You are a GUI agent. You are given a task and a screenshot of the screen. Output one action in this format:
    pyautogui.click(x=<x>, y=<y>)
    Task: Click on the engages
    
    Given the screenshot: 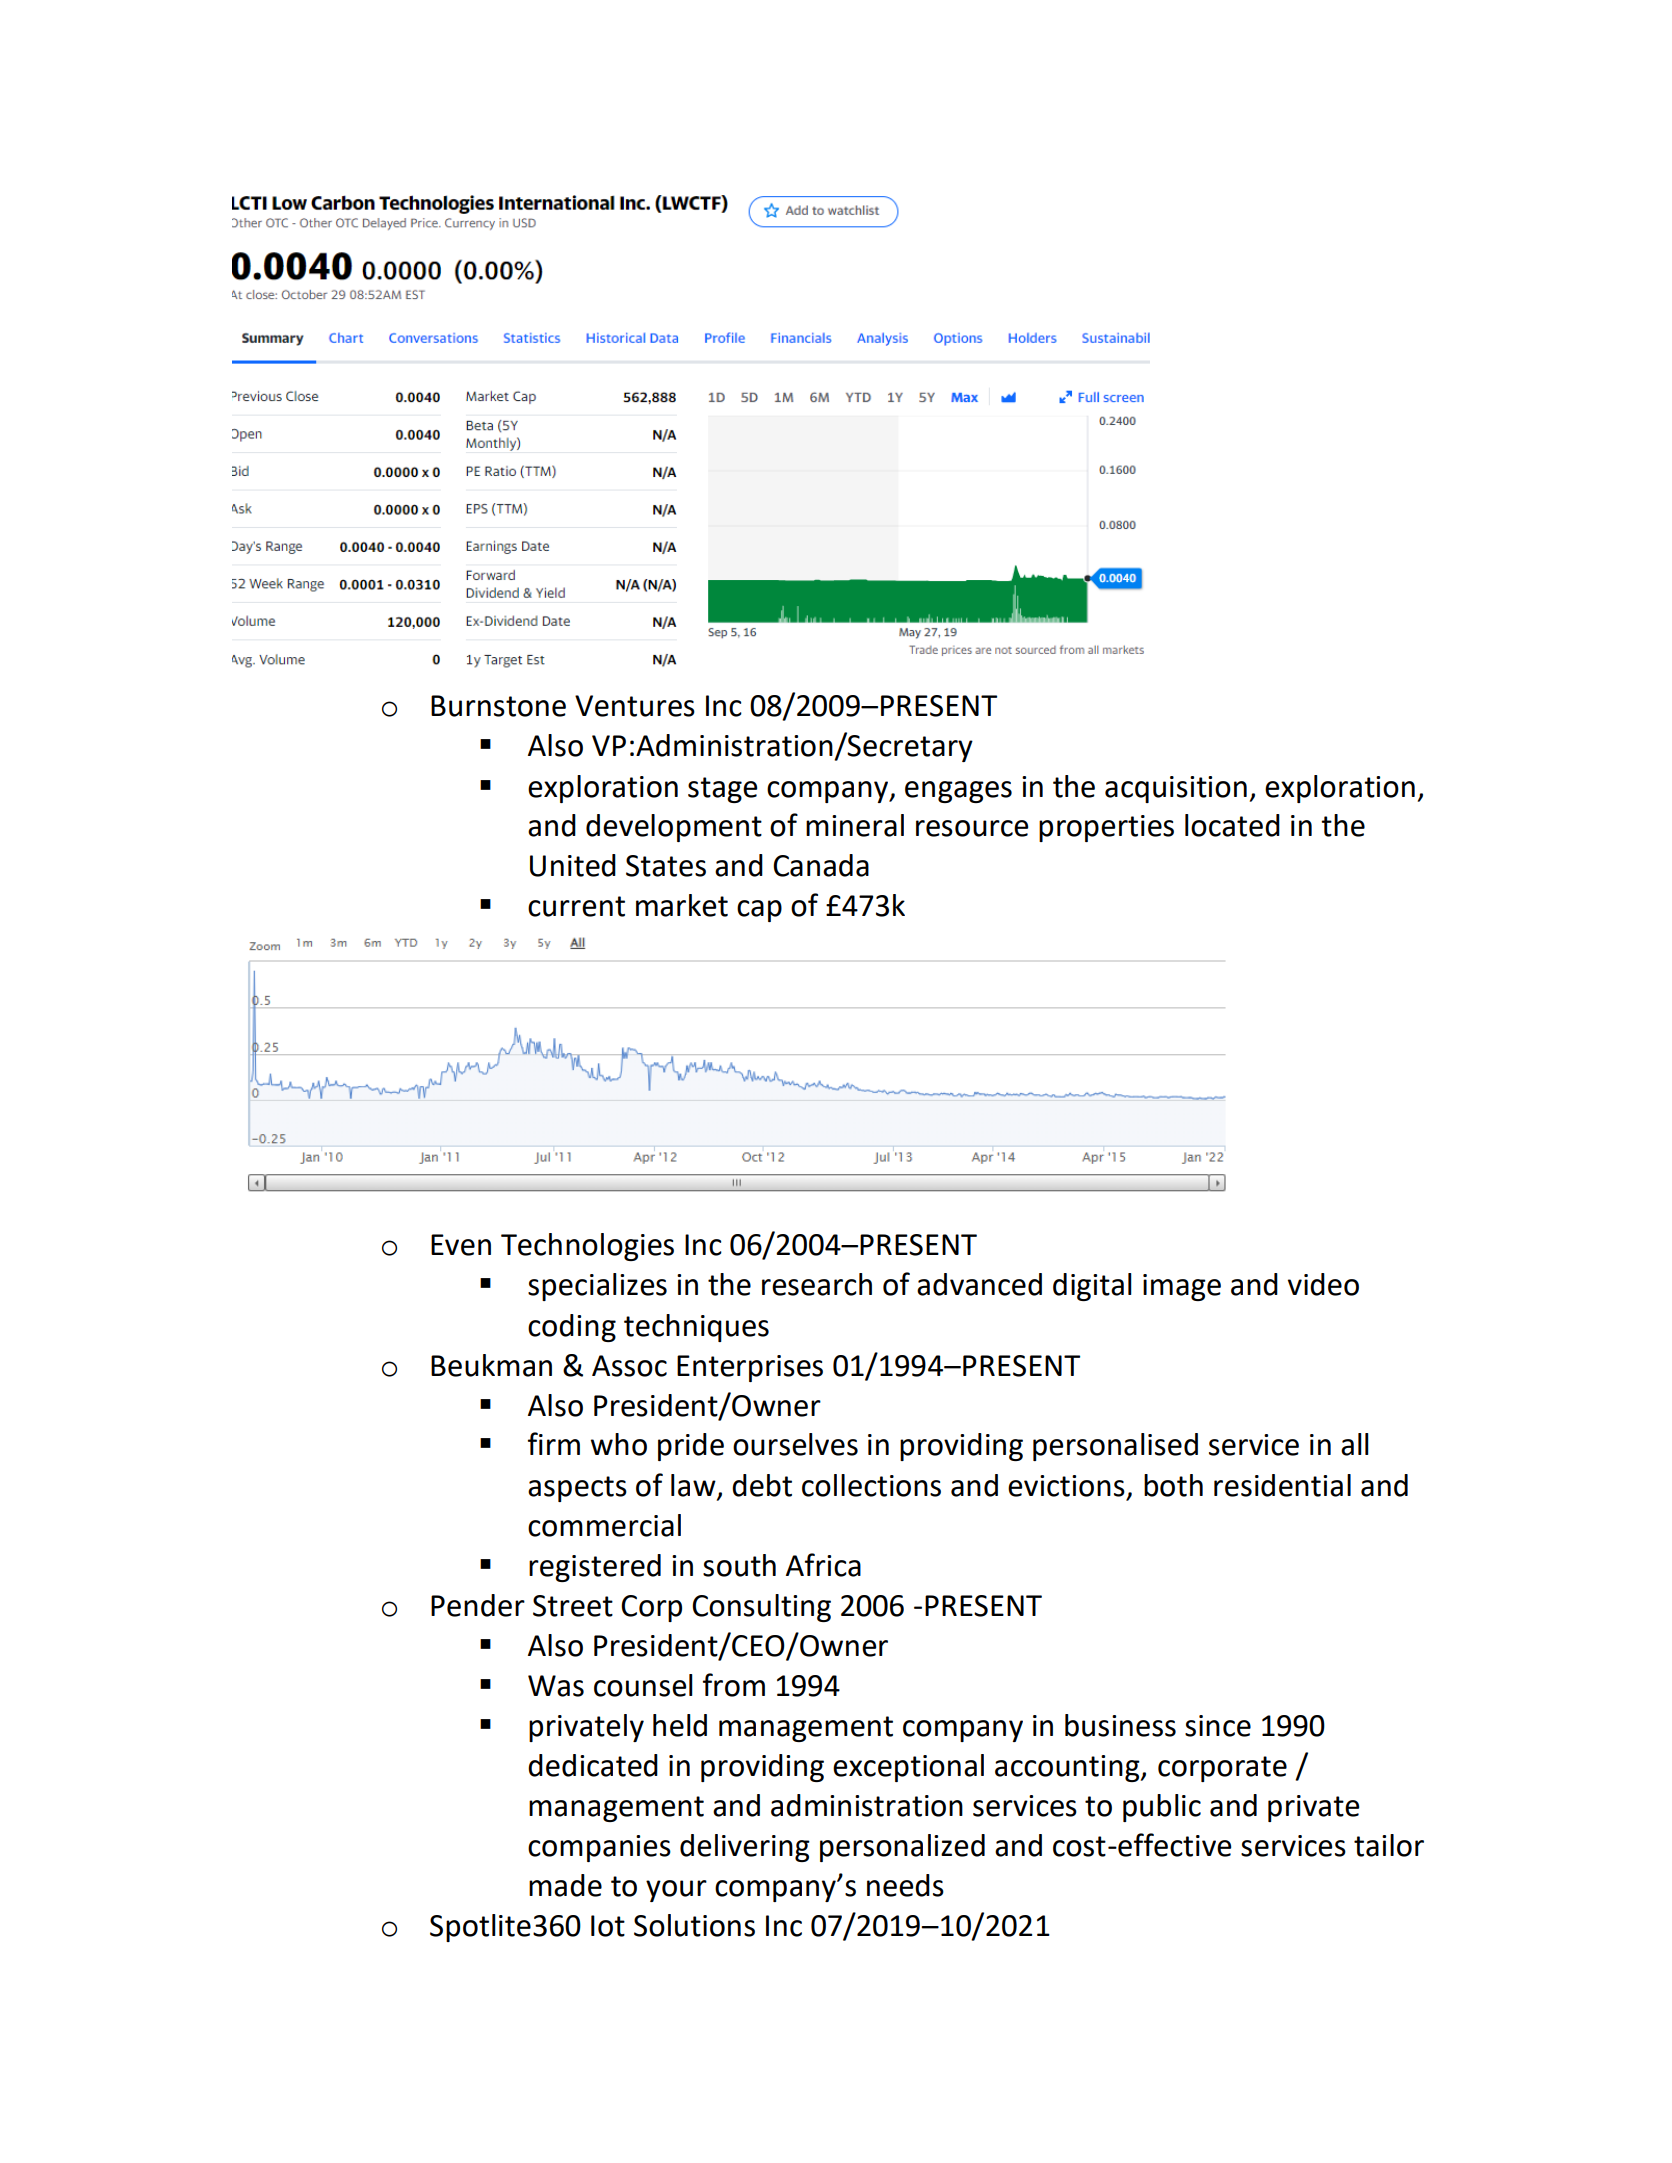 What is the action you would take?
    pyautogui.click(x=958, y=792)
